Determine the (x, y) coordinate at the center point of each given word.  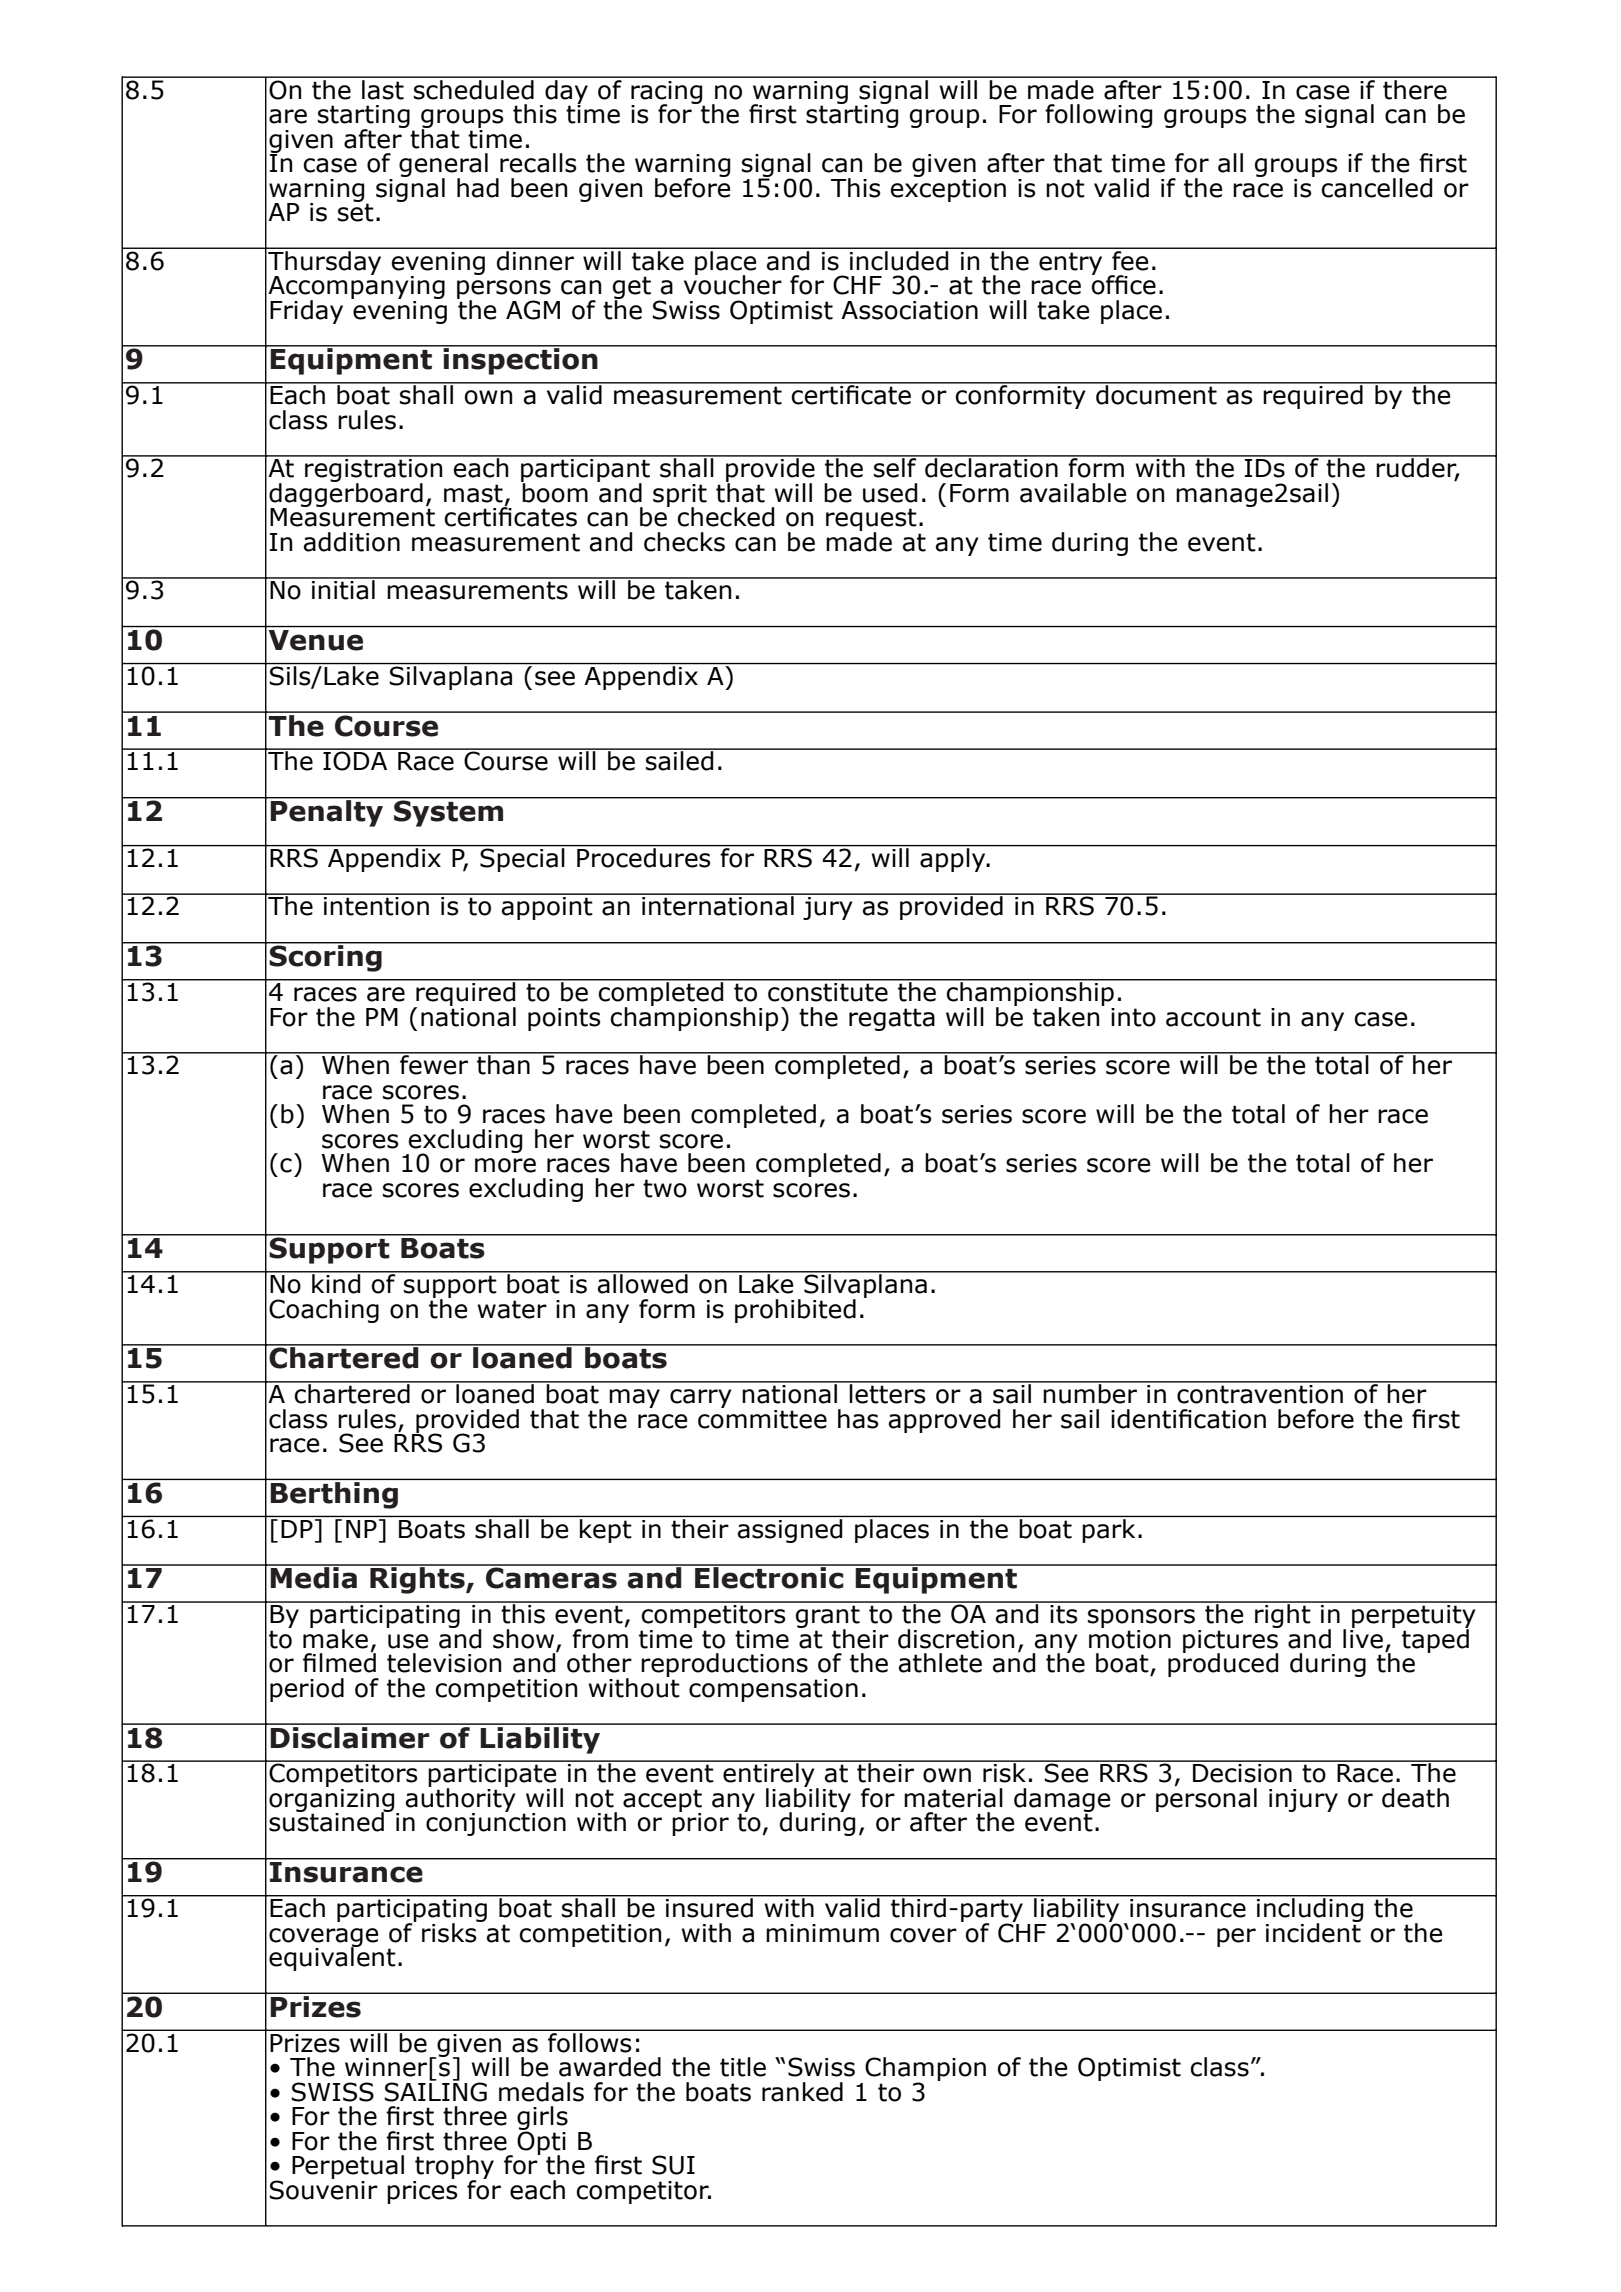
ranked (802, 2092)
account (1213, 1017)
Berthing (335, 1494)
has (858, 1419)
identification (1188, 1419)
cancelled (1376, 188)
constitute (828, 991)
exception (948, 189)
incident (1314, 1931)
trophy (453, 2168)
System (449, 812)
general (443, 166)
